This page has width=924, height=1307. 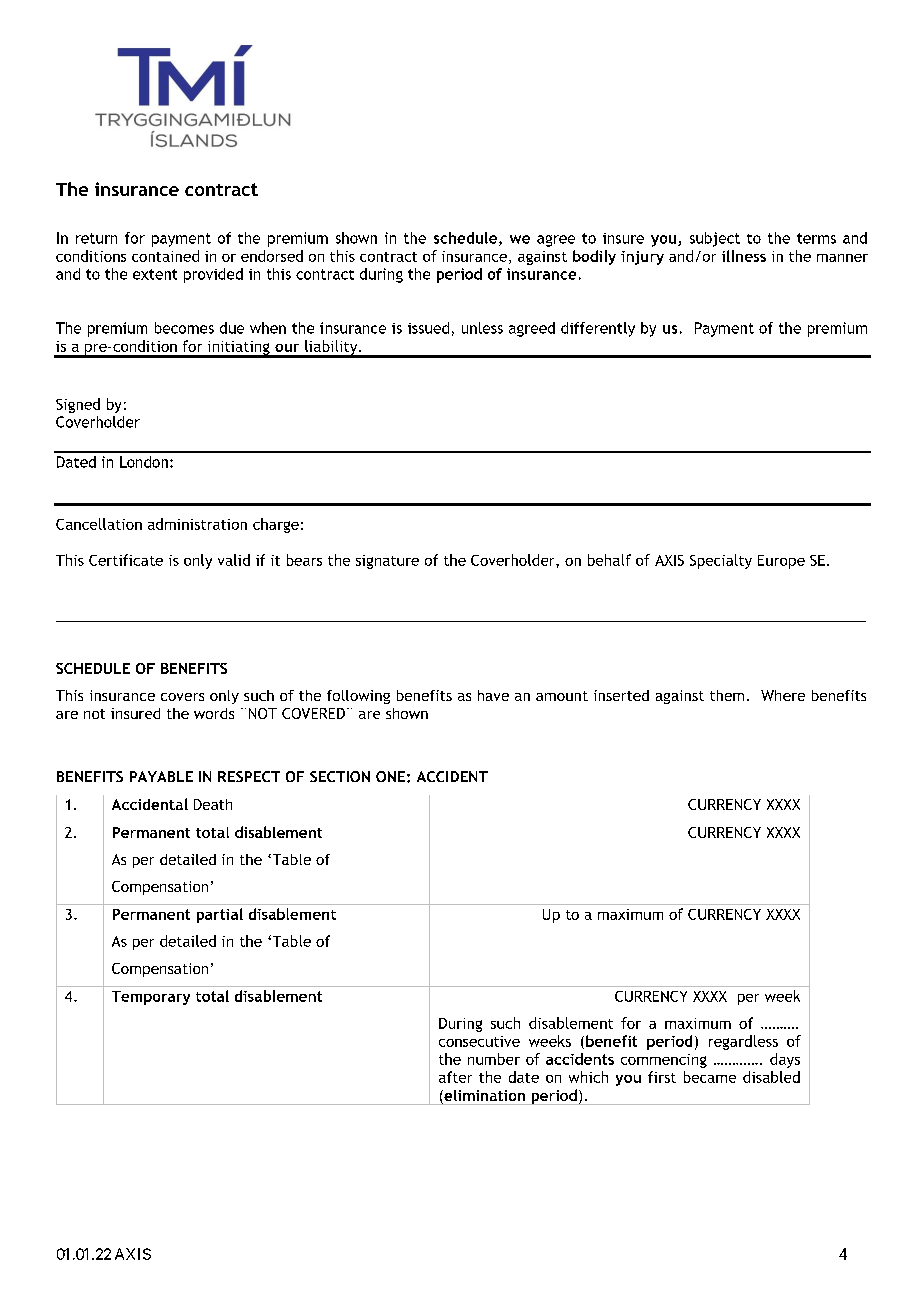 I want to click on contained, so click(x=165, y=256).
